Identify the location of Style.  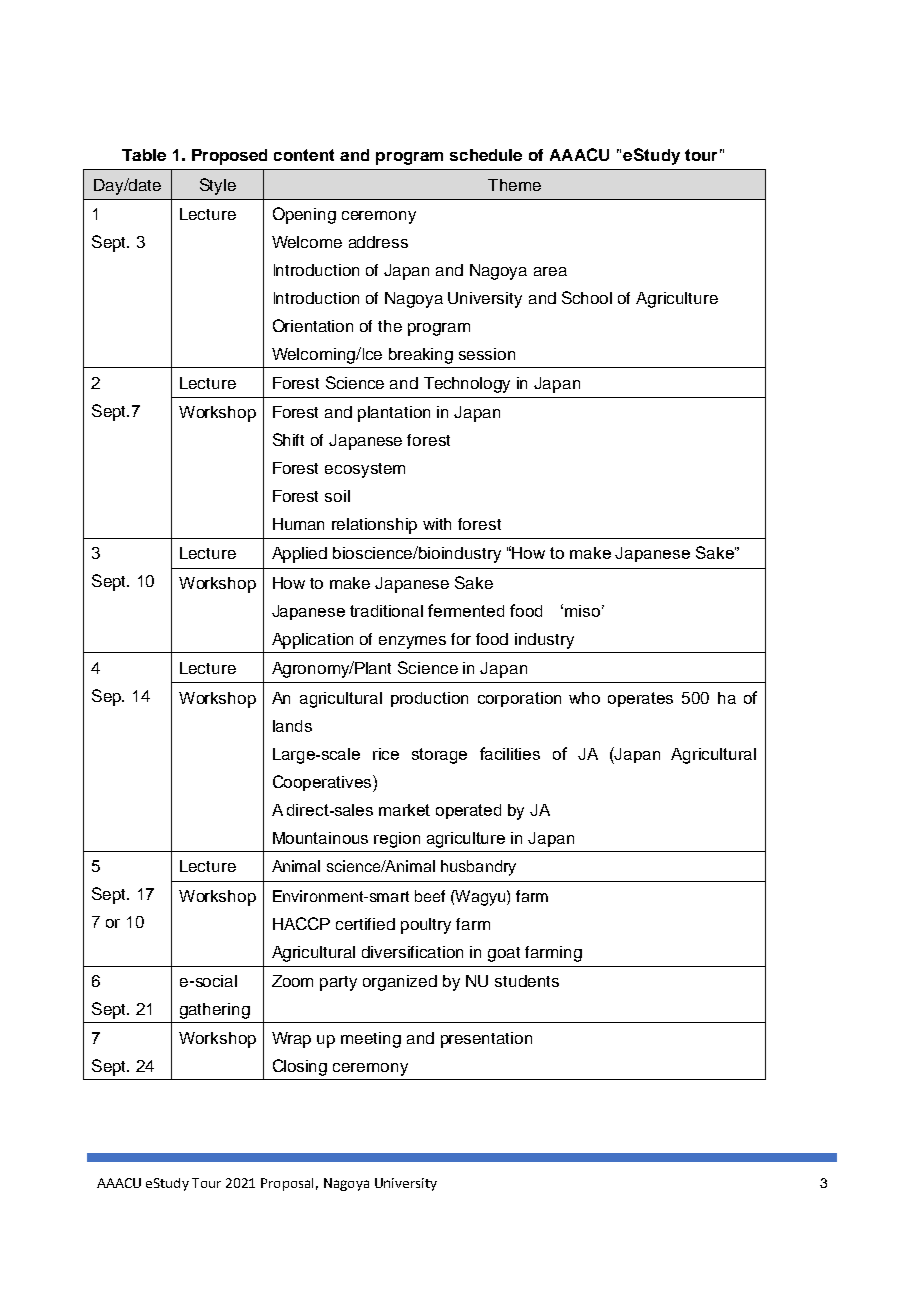
(218, 186).
